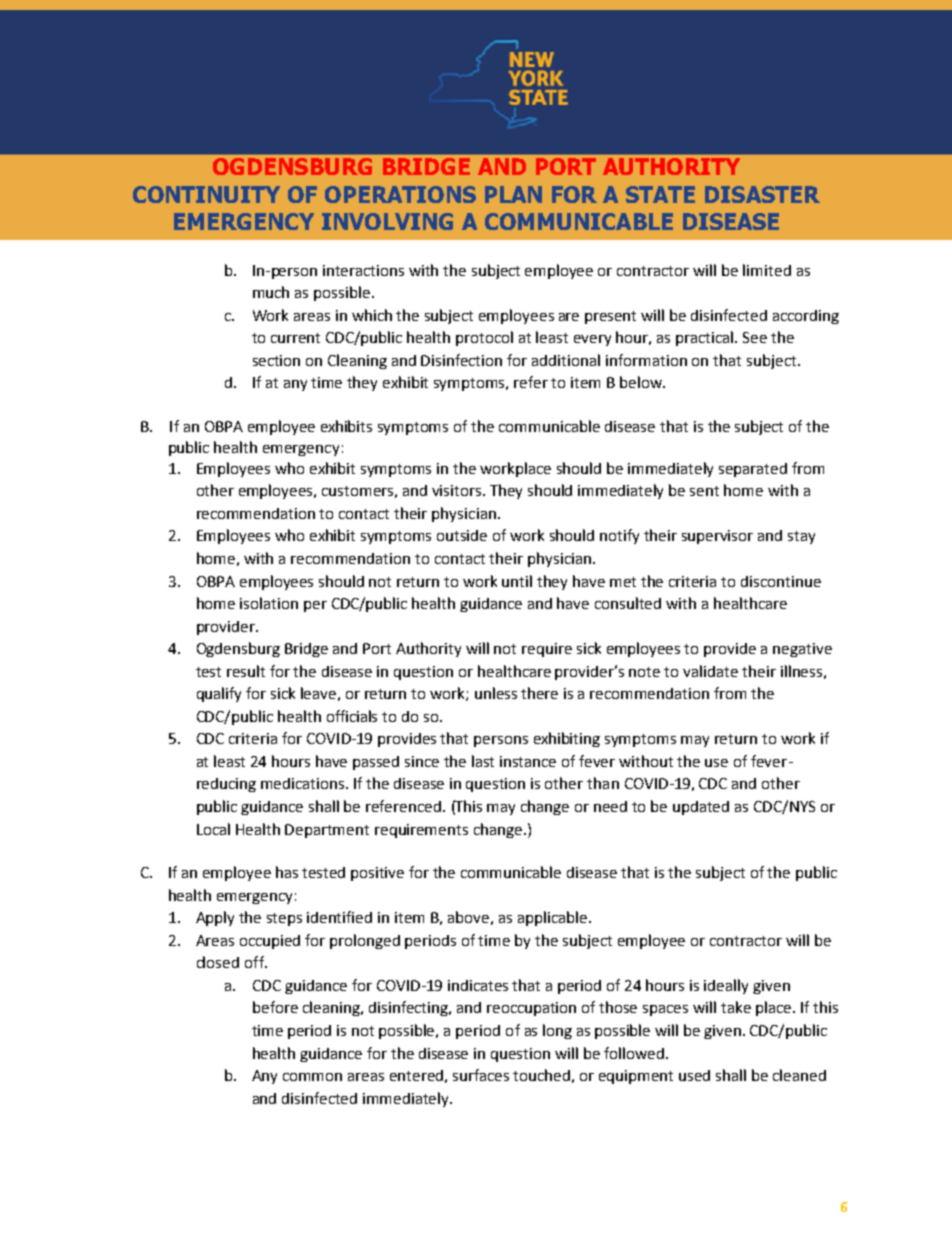 The image size is (952, 1233). I want to click on CONTINUITY, so click(206, 194).
